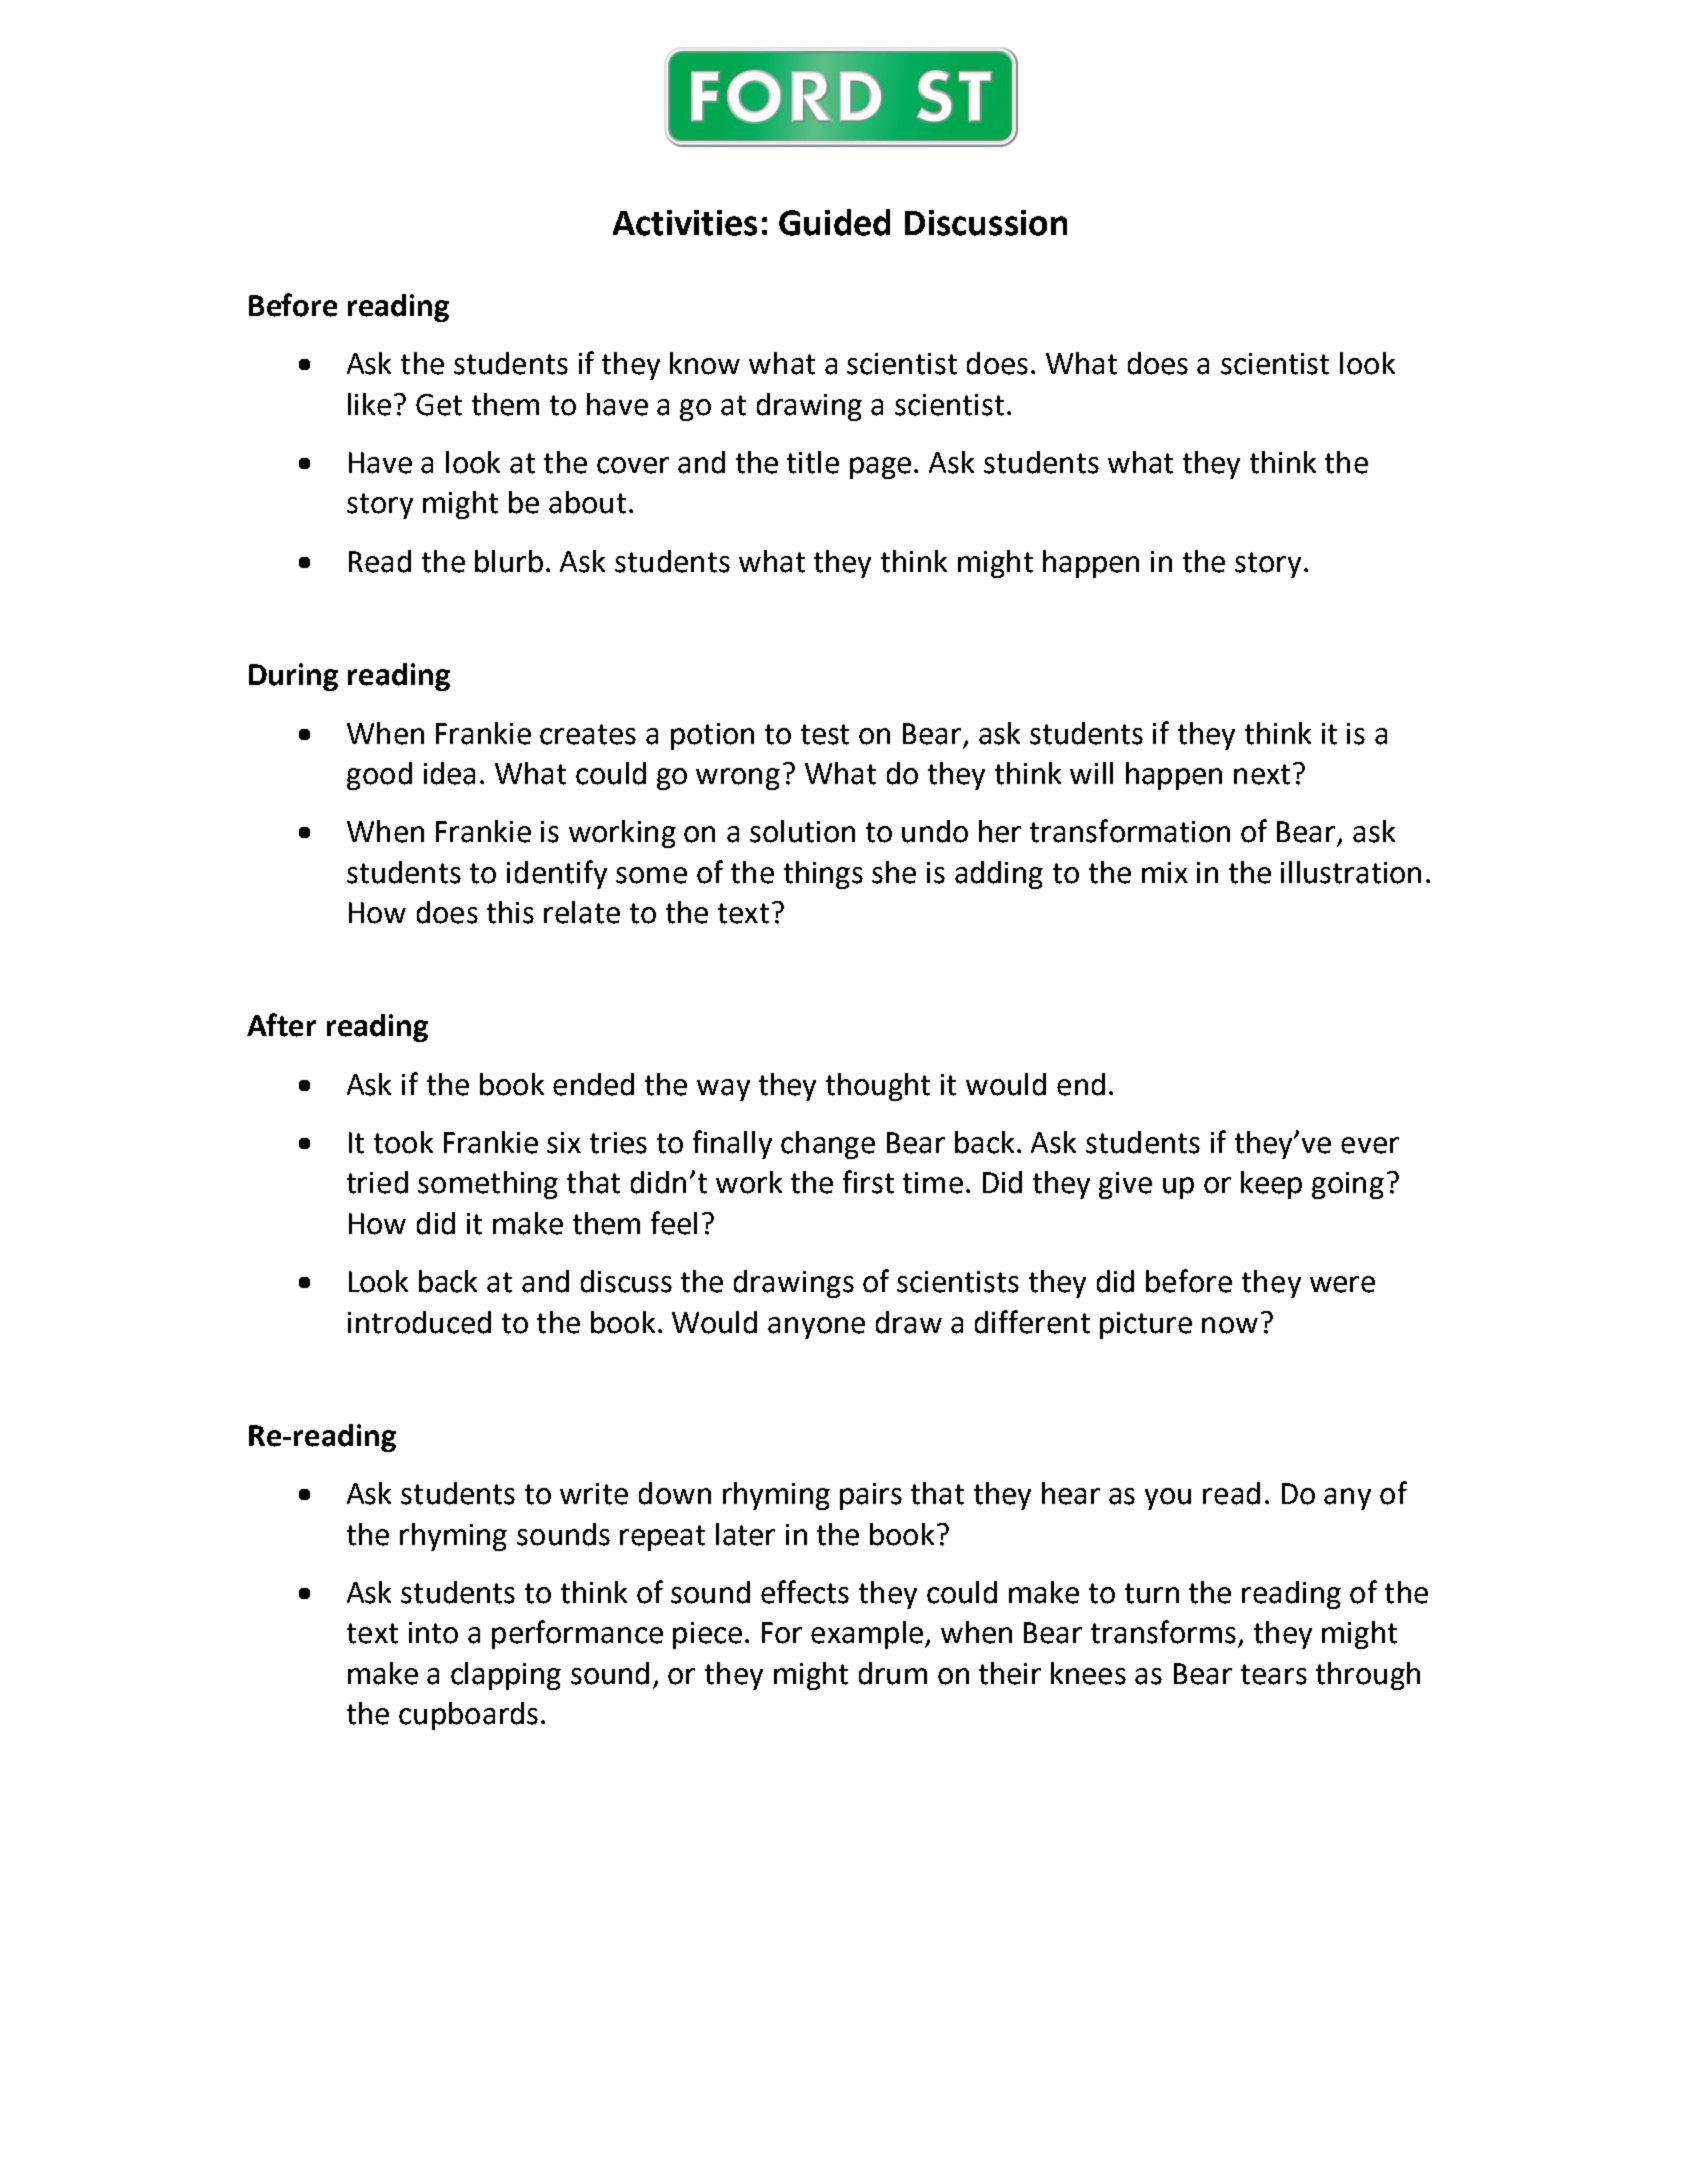  Describe the element at coordinates (433, 1633) in the image. I see `into` at that location.
